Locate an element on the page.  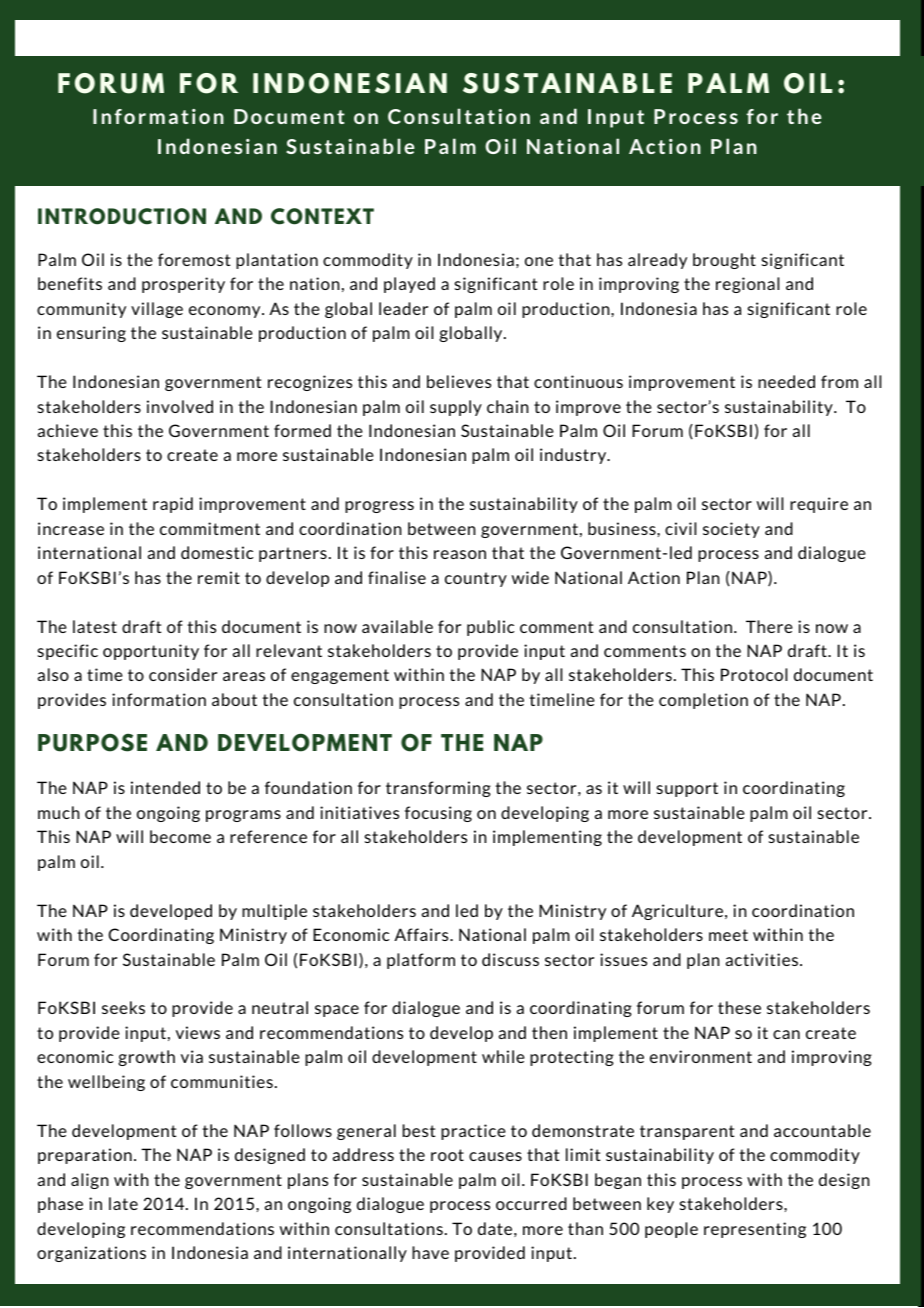
platform is located at coordinates (421, 961).
